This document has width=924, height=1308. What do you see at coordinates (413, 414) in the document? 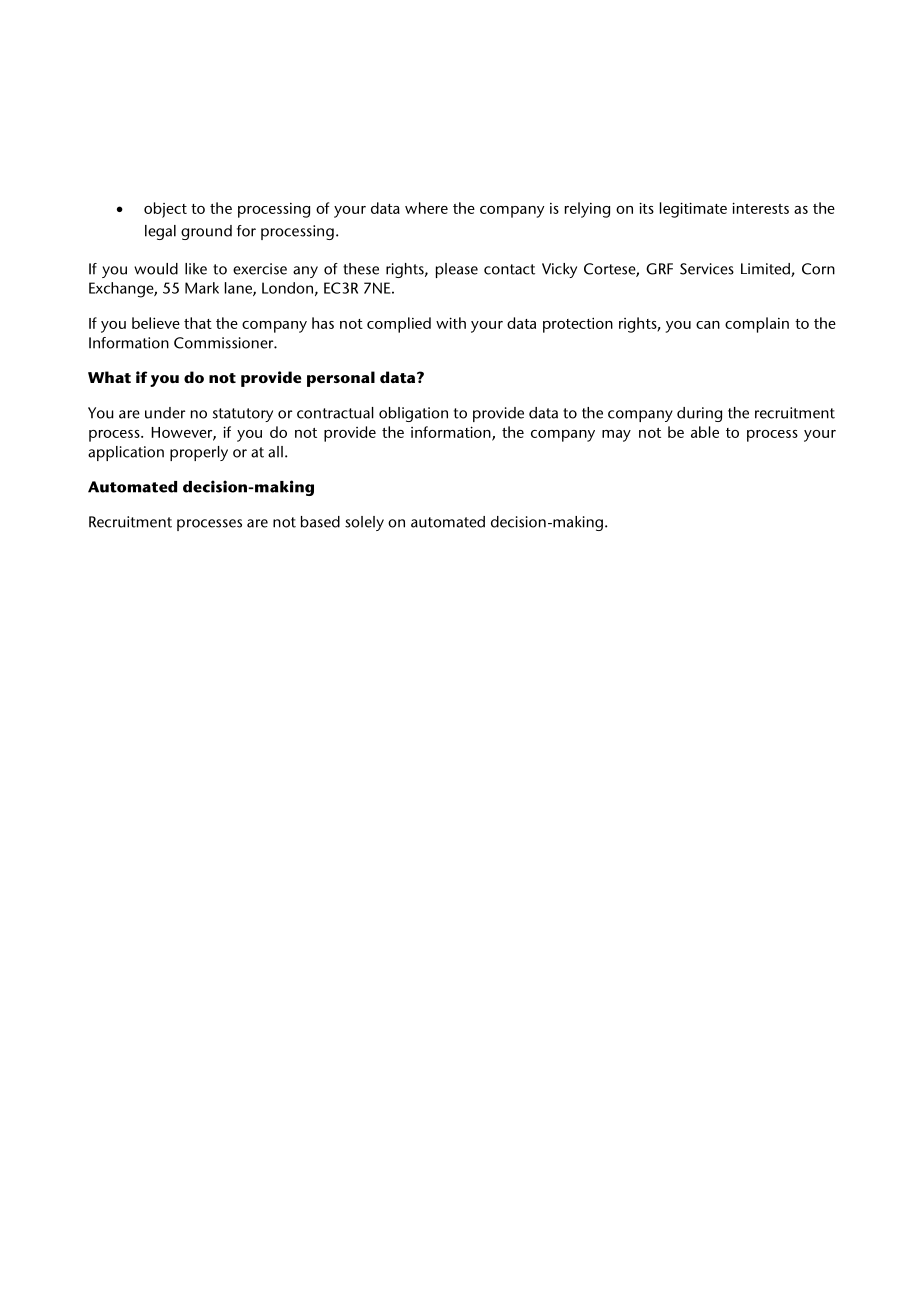
I see `obligation` at bounding box center [413, 414].
